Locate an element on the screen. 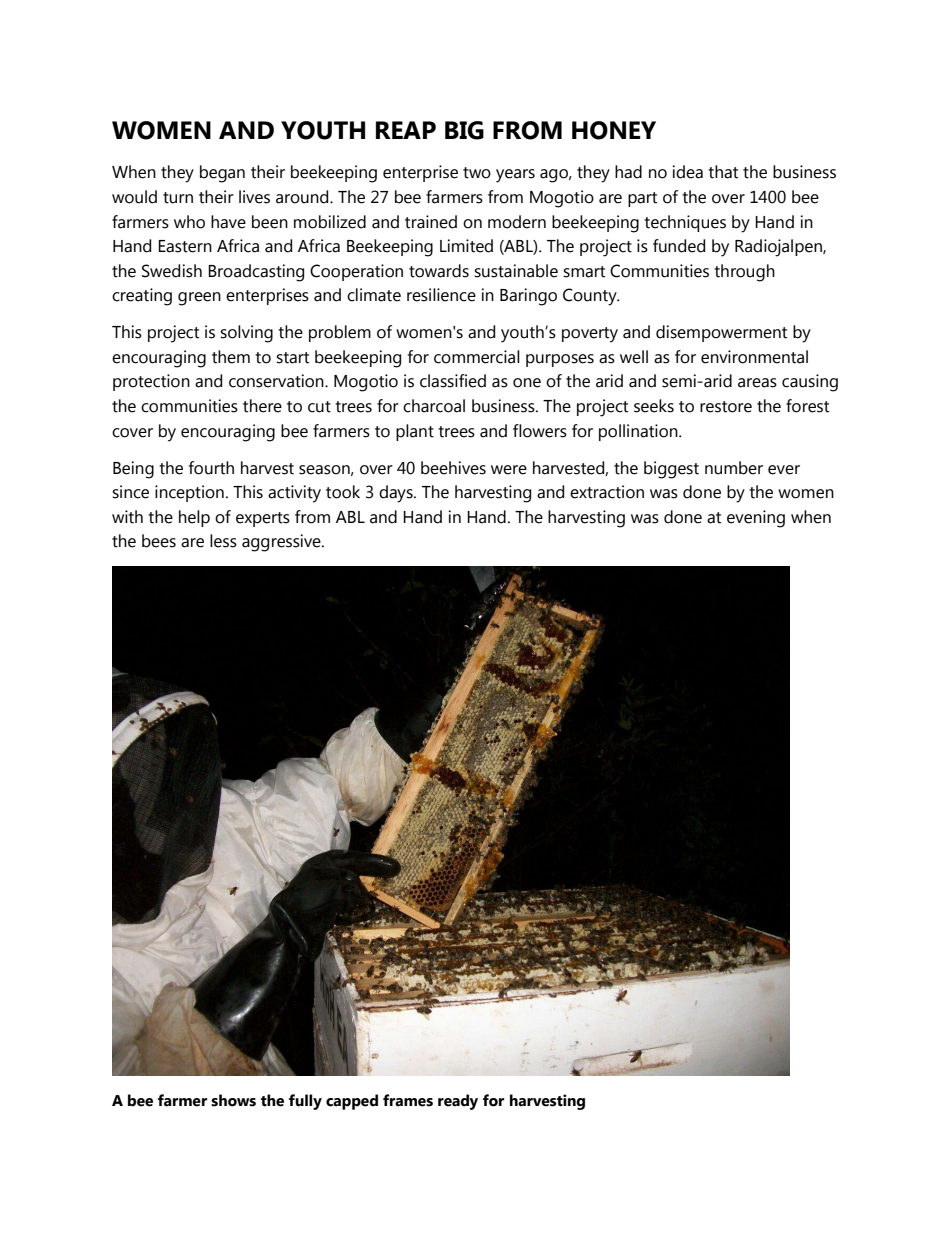 The image size is (952, 1233). less is located at coordinates (223, 541).
